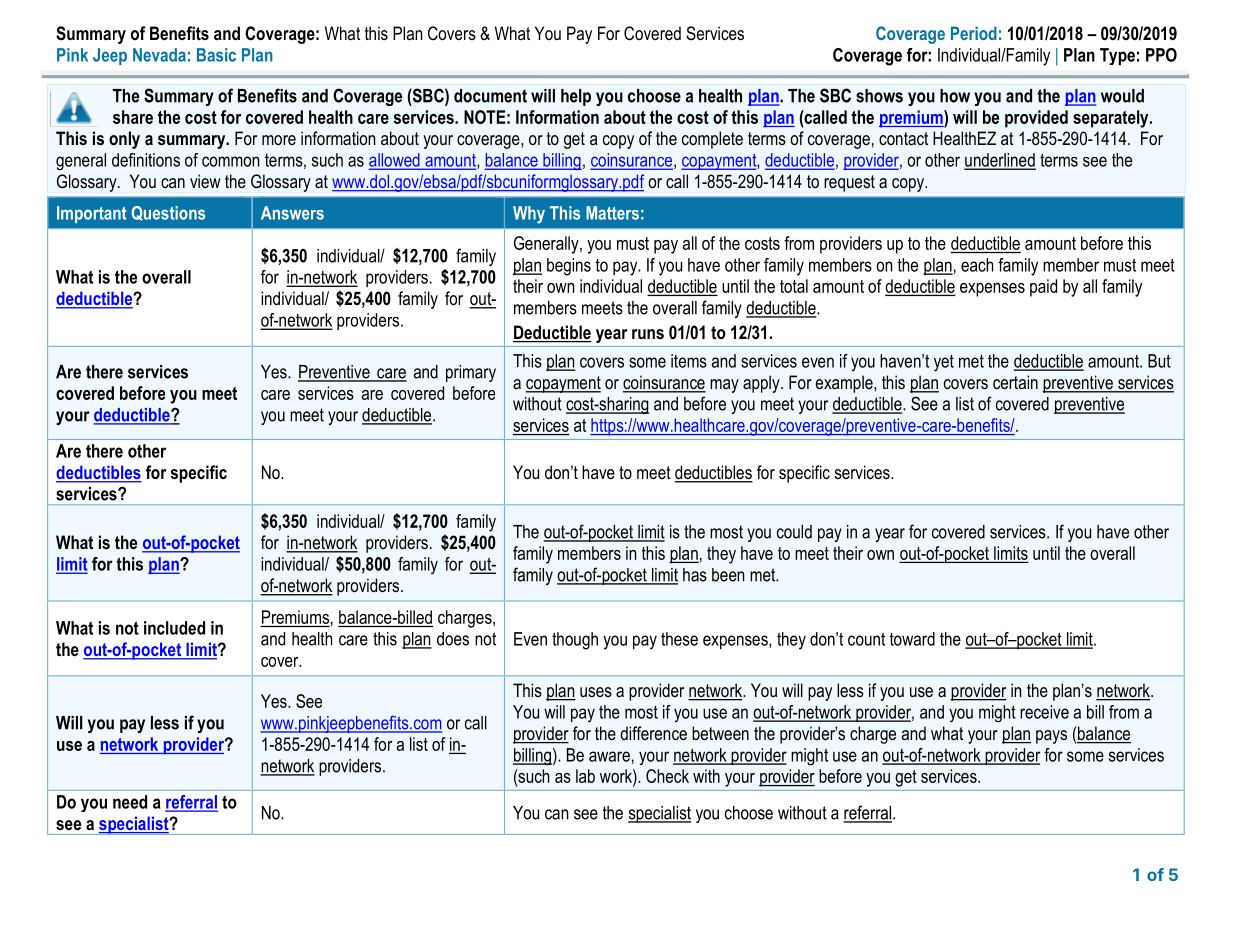  What do you see at coordinates (569, 267) in the document?
I see `begins` at bounding box center [569, 267].
